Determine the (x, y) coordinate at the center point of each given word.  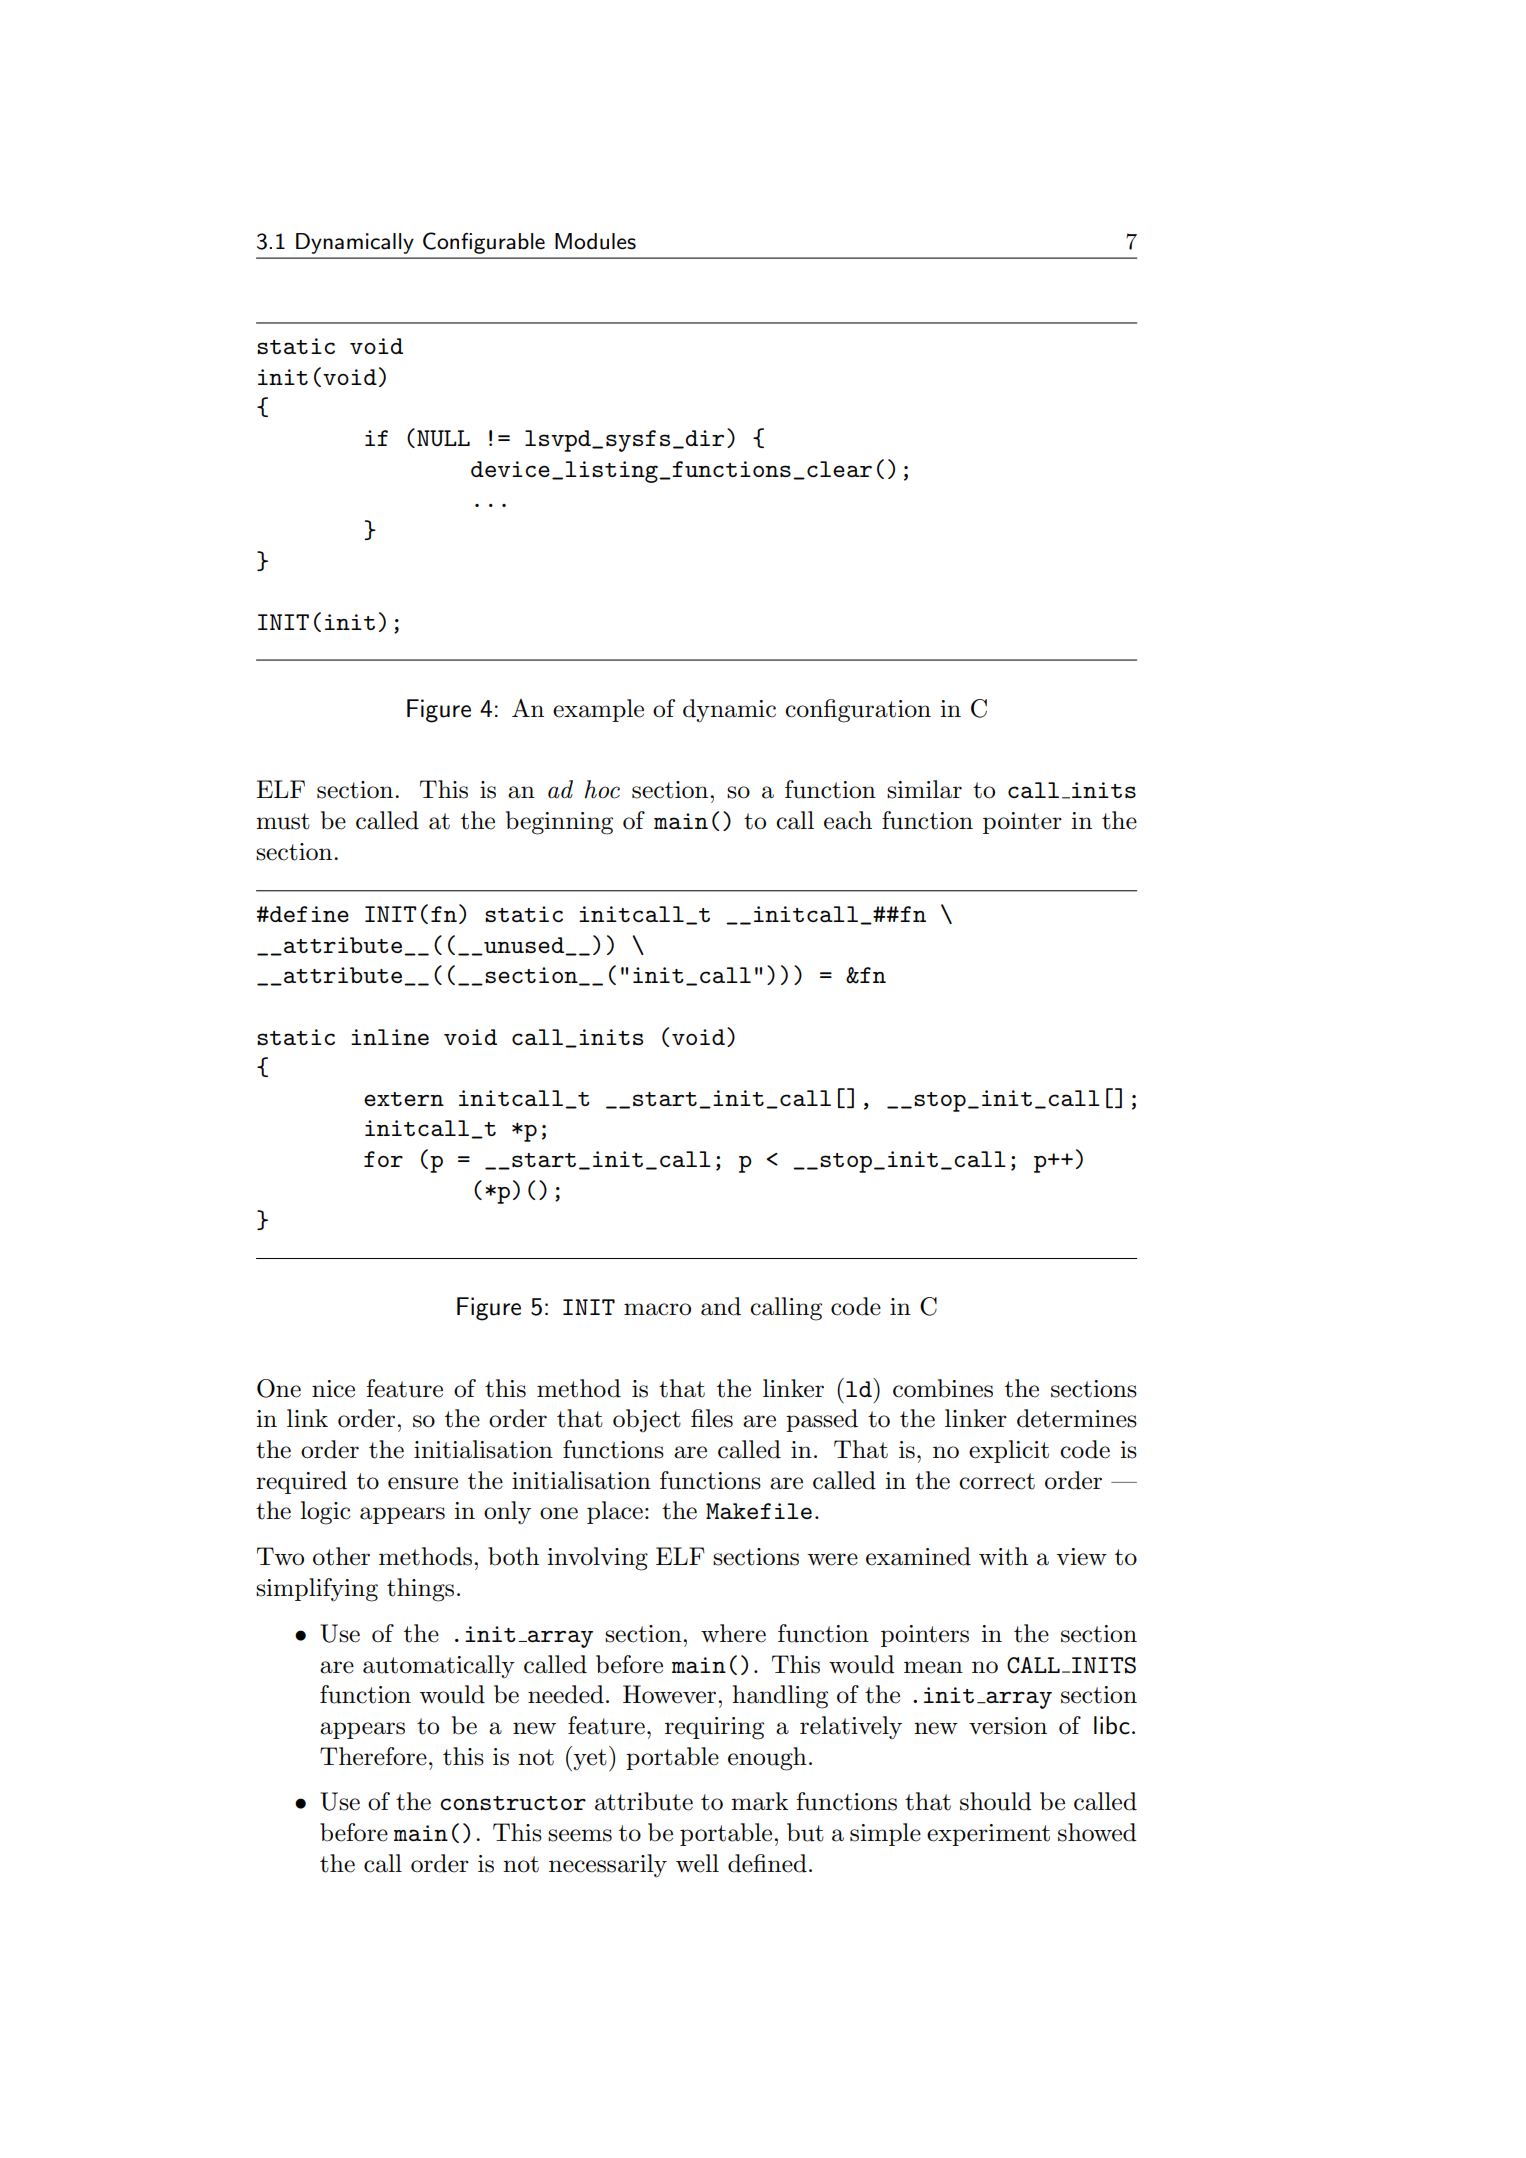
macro (657, 1309)
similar (924, 789)
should (996, 1801)
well (697, 1863)
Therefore (373, 1756)
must (283, 821)
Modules (595, 241)
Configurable (484, 243)
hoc (602, 789)
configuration (858, 711)
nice (333, 1389)
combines (943, 1388)
